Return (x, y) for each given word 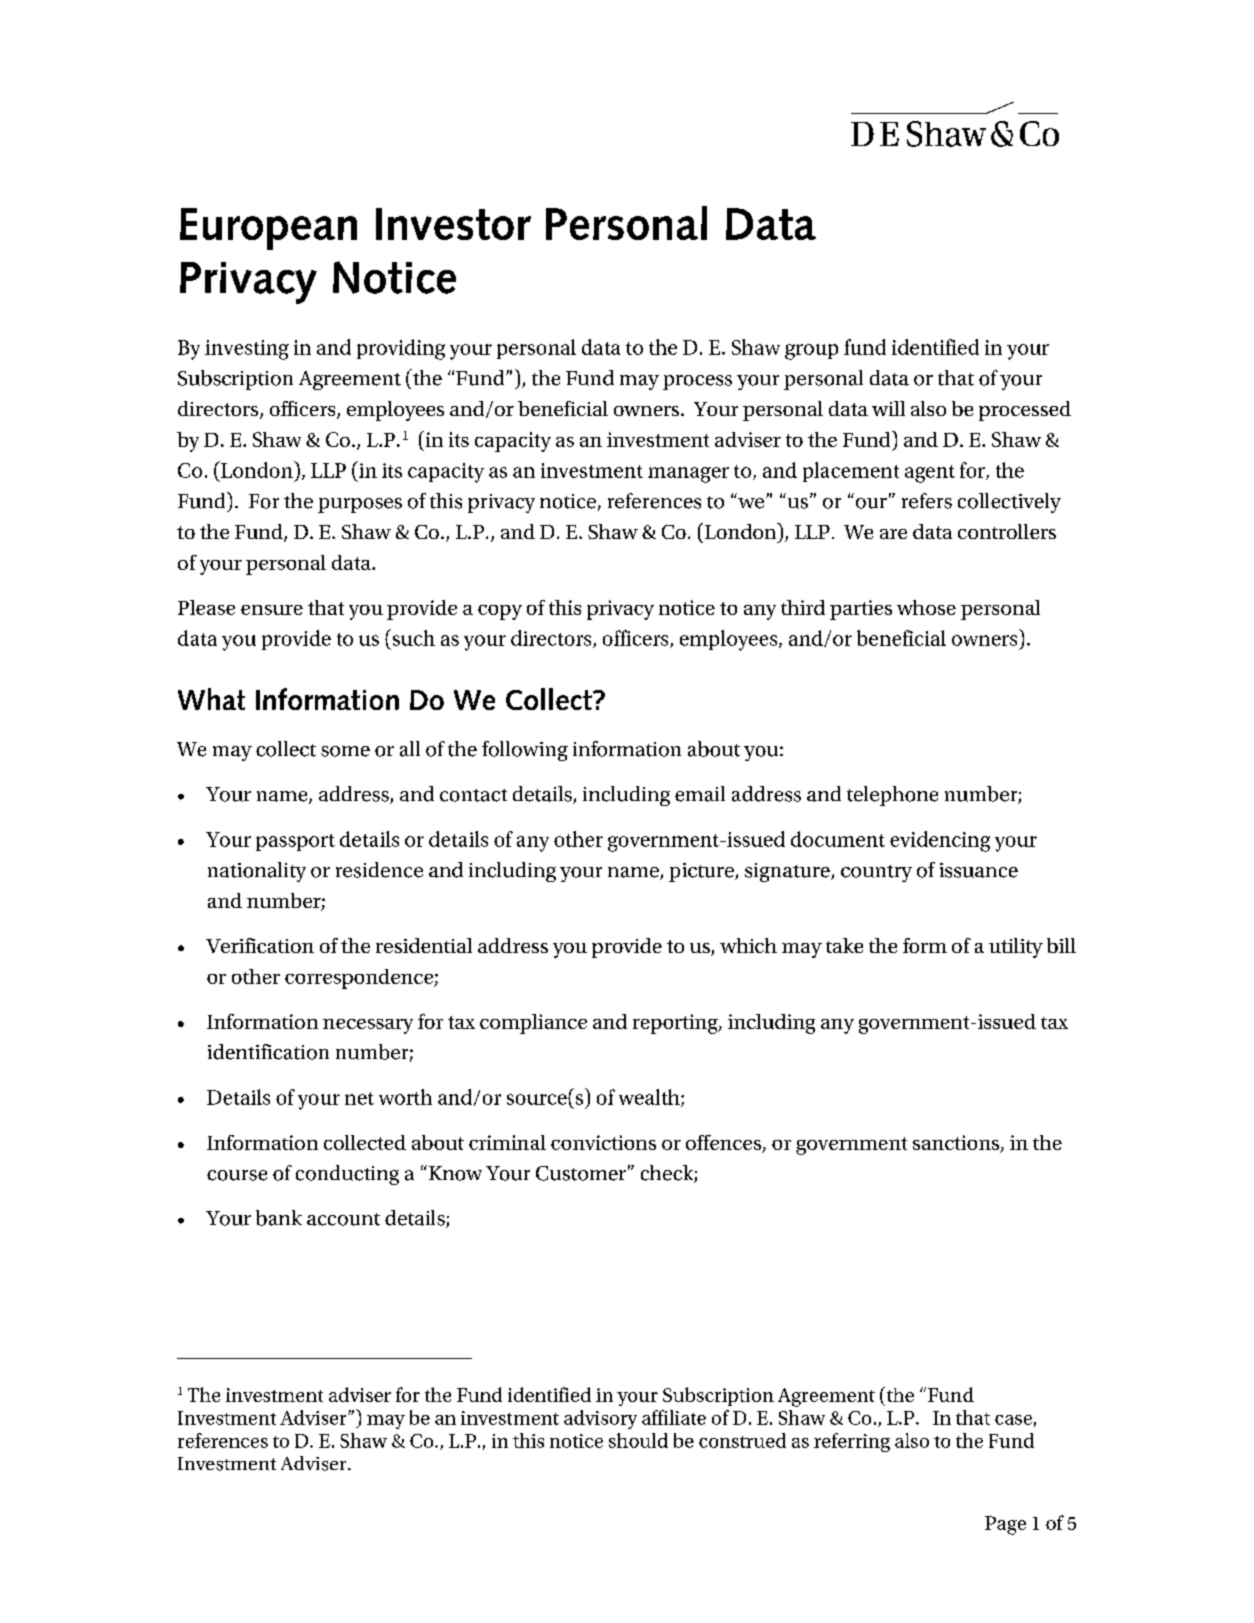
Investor (453, 224)
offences (725, 1143)
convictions (603, 1142)
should (638, 1440)
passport (295, 842)
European (268, 229)
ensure (272, 610)
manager (688, 475)
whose (926, 607)
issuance (979, 870)
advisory (600, 1419)
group (811, 352)
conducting (347, 1175)
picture (702, 872)
